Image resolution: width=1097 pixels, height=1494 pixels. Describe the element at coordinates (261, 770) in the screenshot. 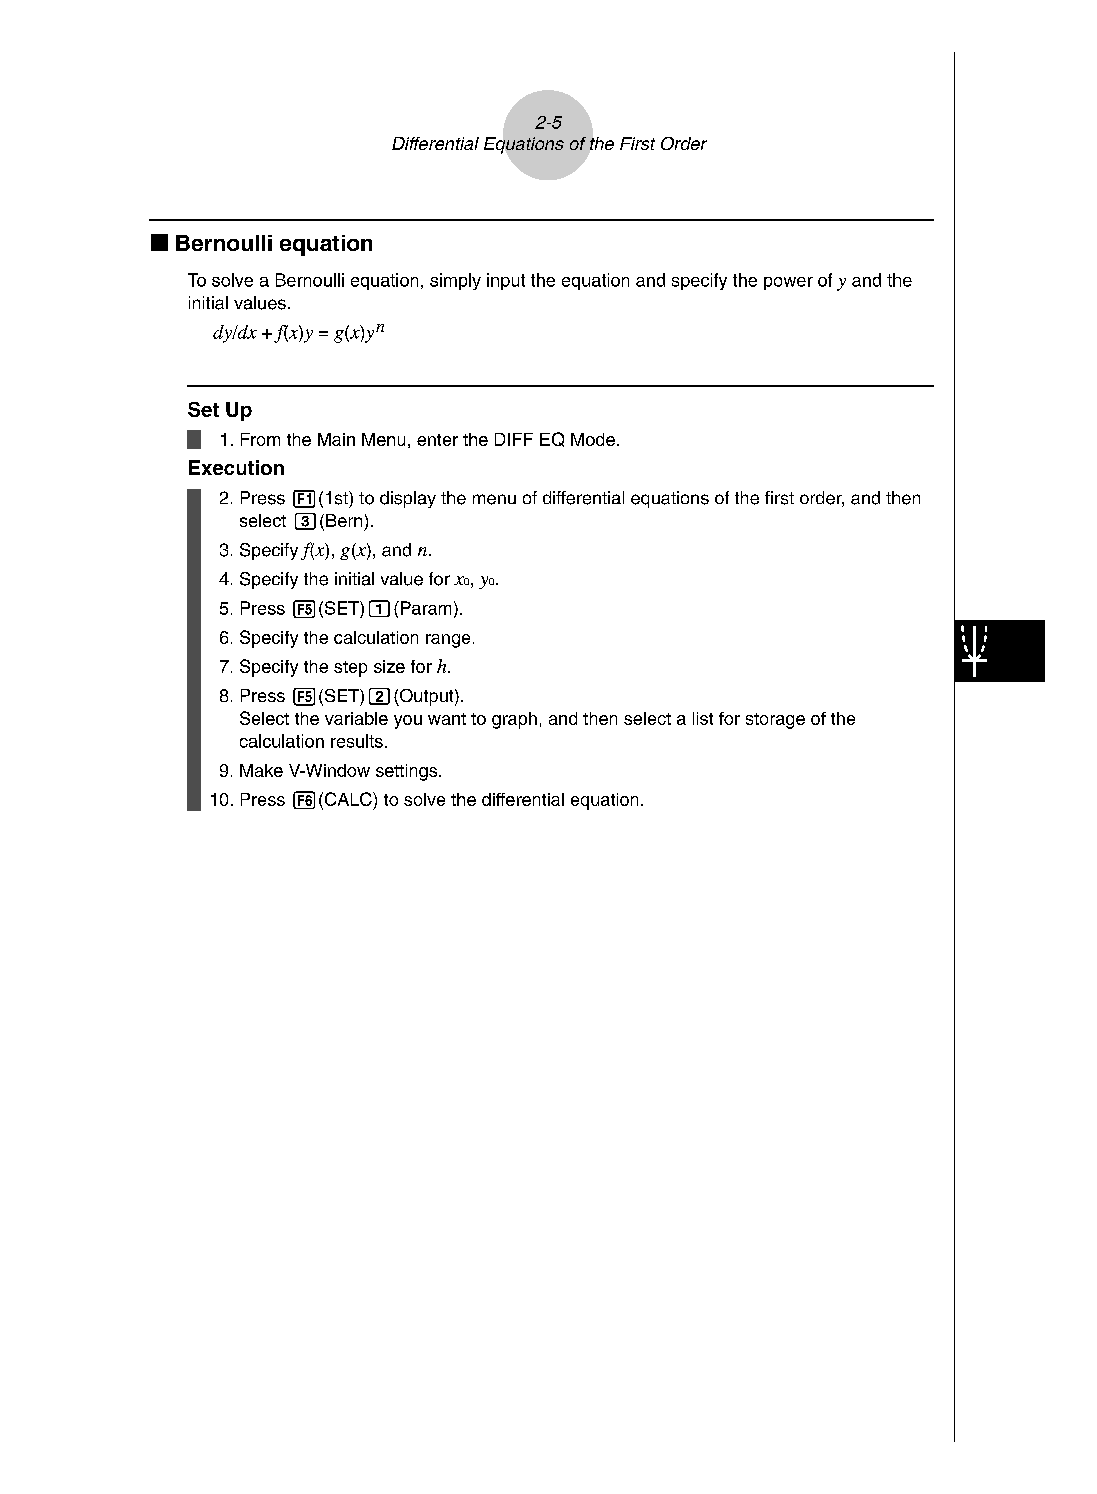

I see `Make` at that location.
